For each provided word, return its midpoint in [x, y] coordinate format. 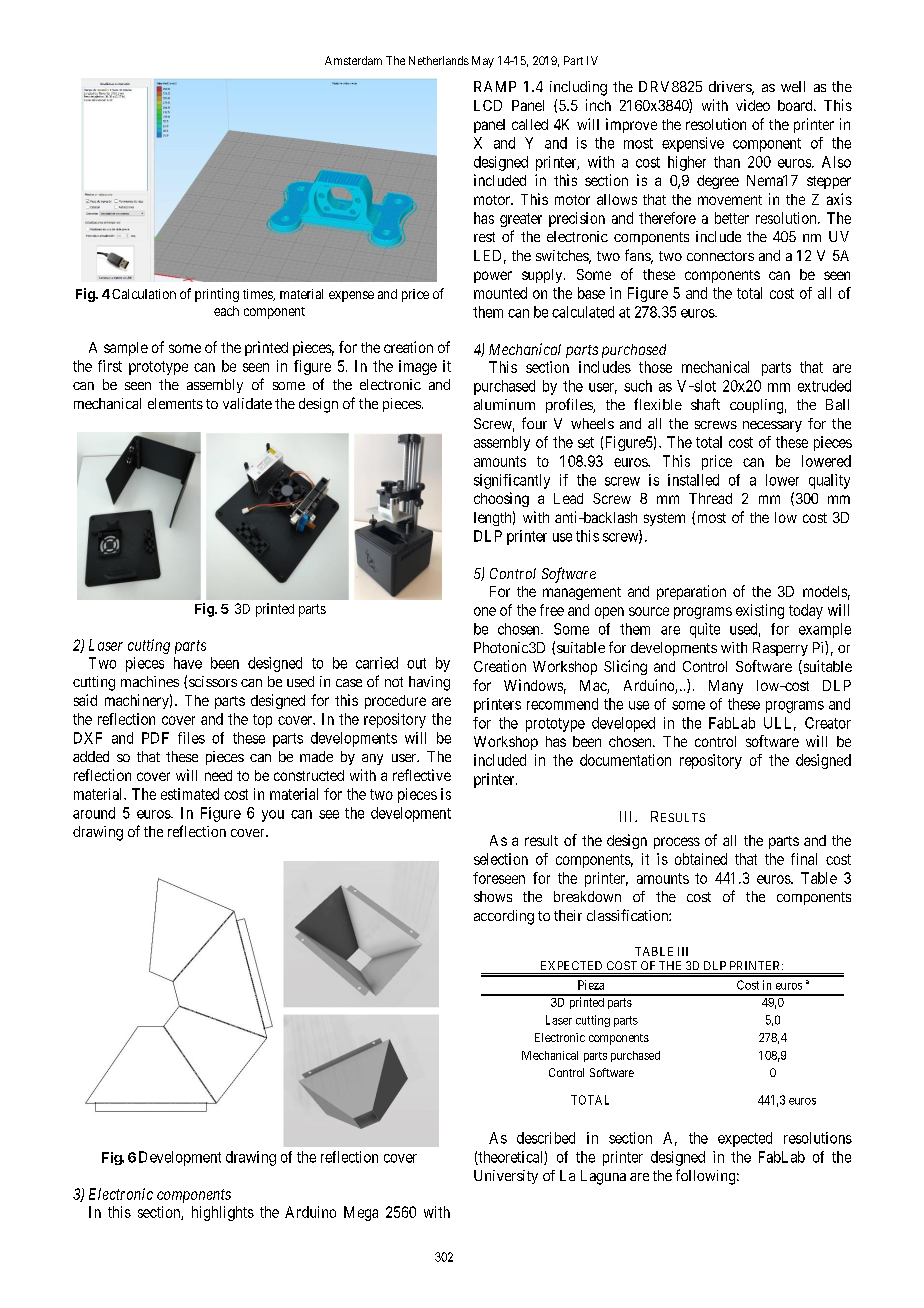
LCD [488, 105]
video [753, 105]
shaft [705, 404]
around [94, 813]
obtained [701, 859]
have [188, 663]
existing [760, 611]
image [418, 367]
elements [175, 403]
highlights [223, 1213]
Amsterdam [353, 60]
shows [493, 896]
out [416, 663]
